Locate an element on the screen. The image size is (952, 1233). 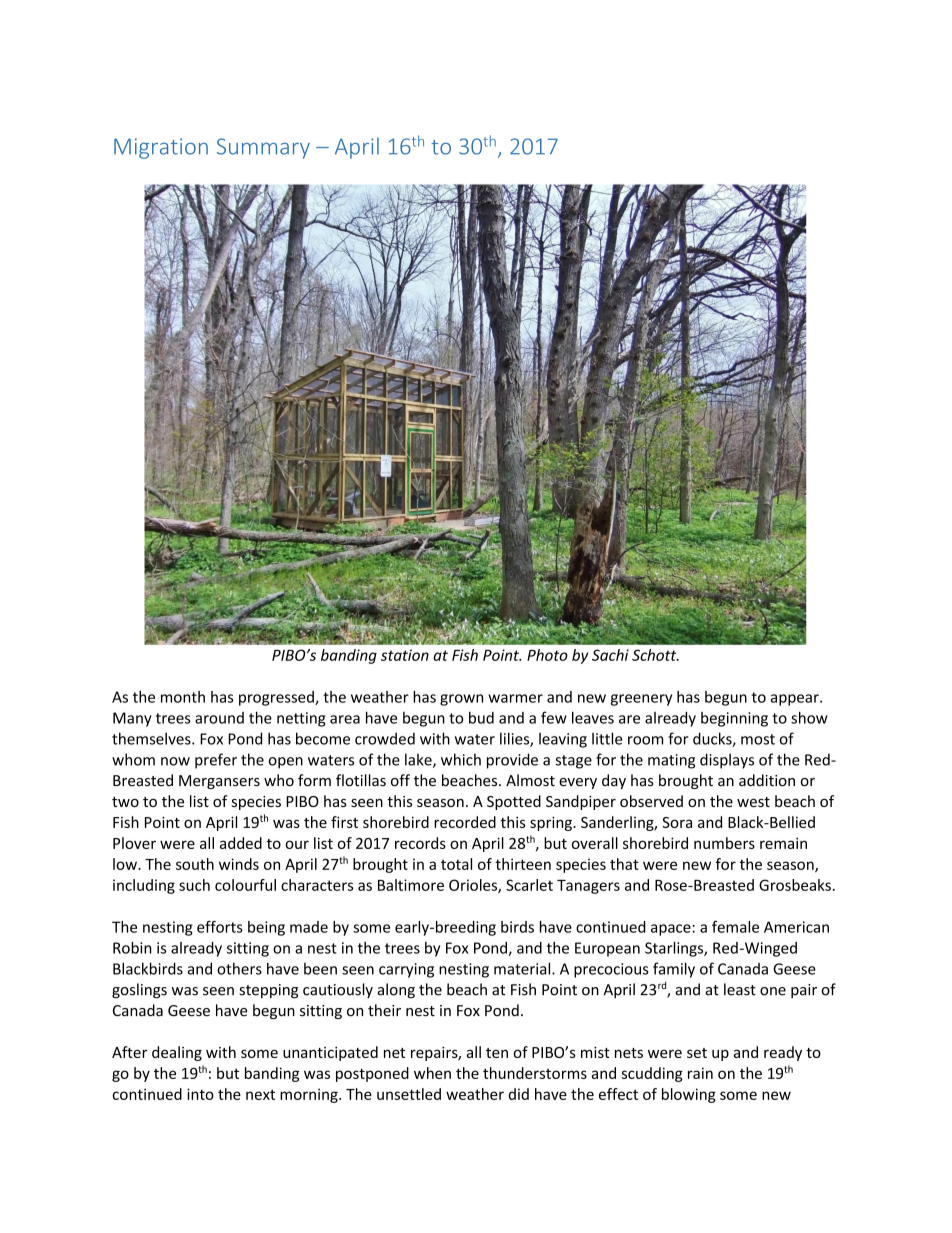
Sachi is located at coordinates (610, 655).
